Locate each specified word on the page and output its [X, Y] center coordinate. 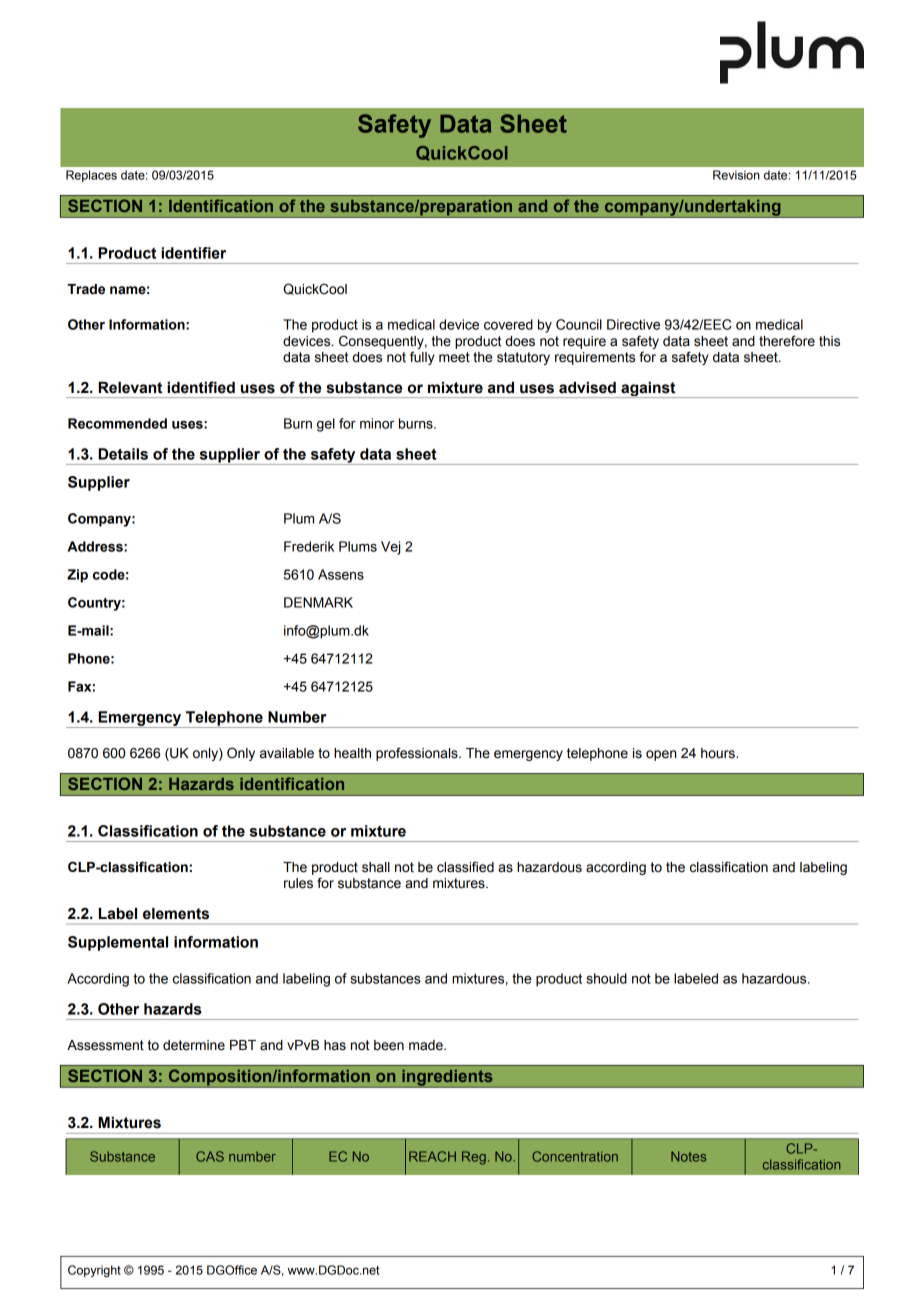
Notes [688, 1156]
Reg [474, 1158]
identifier [193, 253]
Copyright [94, 1271]
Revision [736, 175]
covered [508, 324]
